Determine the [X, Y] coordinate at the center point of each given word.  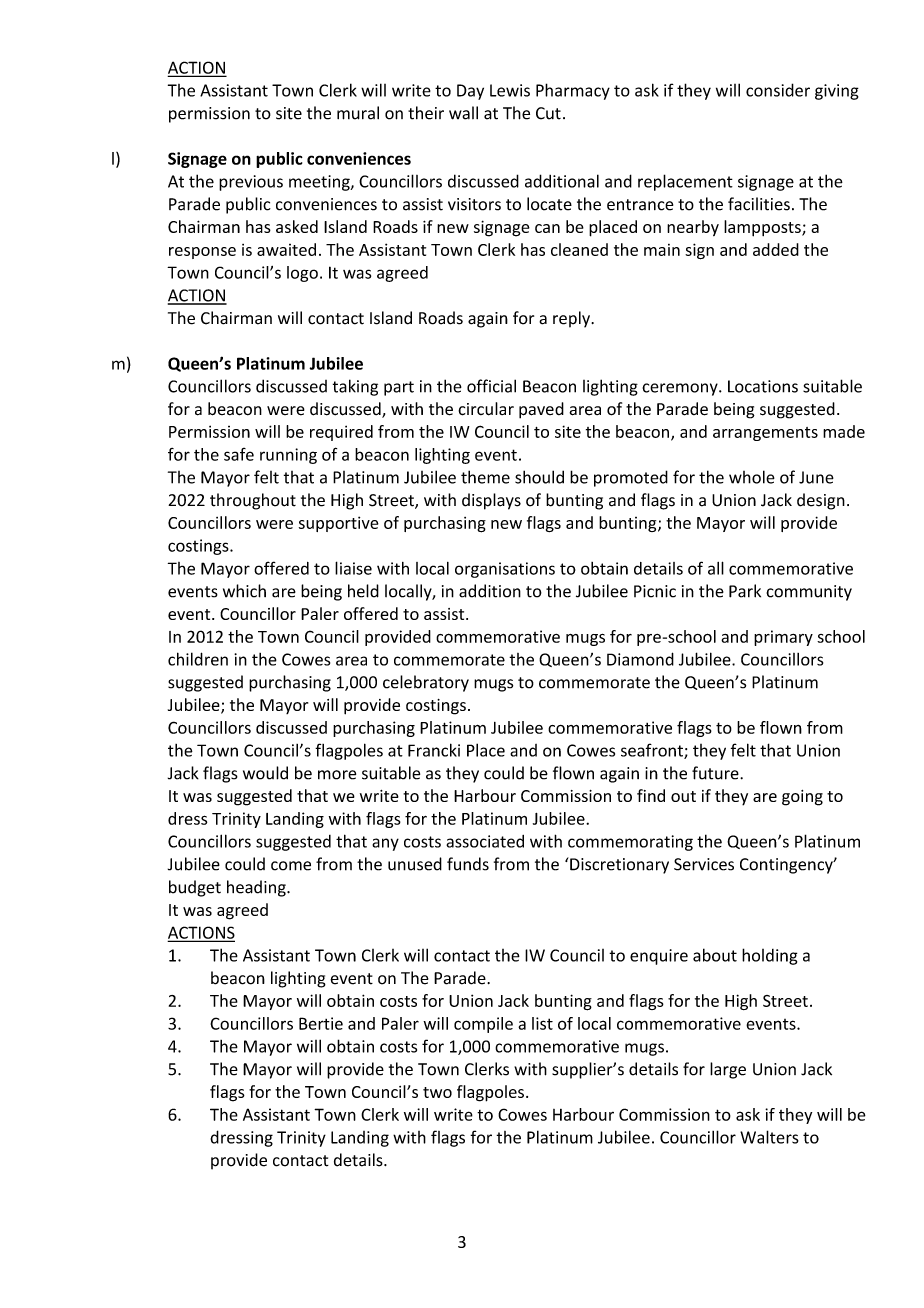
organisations [505, 570]
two [437, 1092]
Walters [769, 1137]
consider [778, 90]
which [244, 591]
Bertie [321, 1023]
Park [745, 591]
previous [251, 183]
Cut [548, 113]
